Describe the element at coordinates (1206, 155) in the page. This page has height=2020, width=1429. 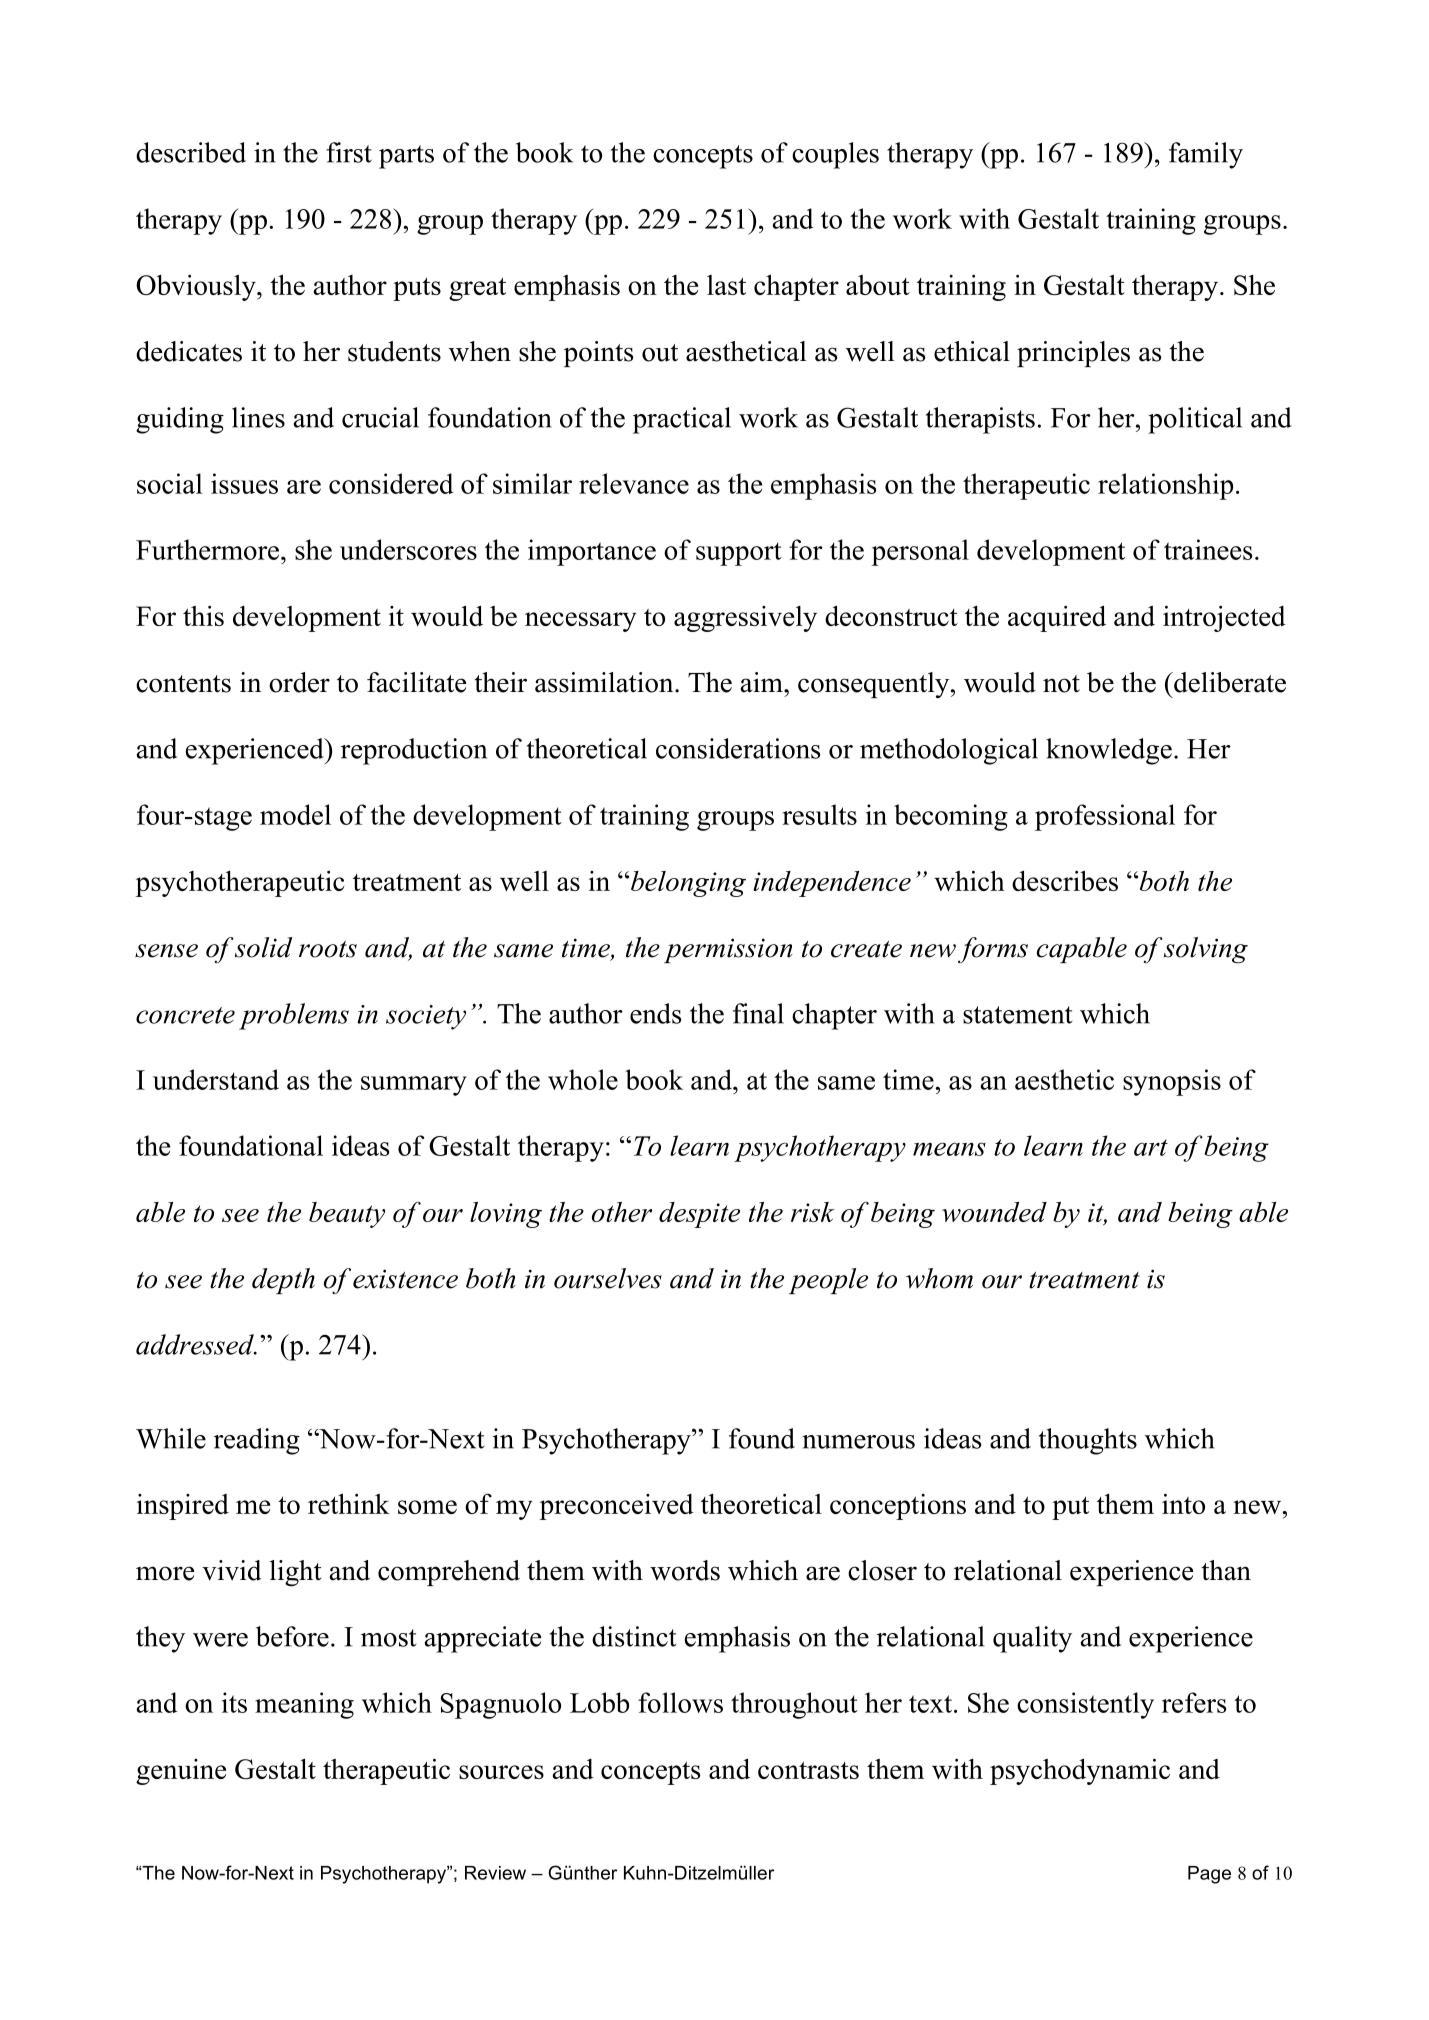
I see `family` at that location.
